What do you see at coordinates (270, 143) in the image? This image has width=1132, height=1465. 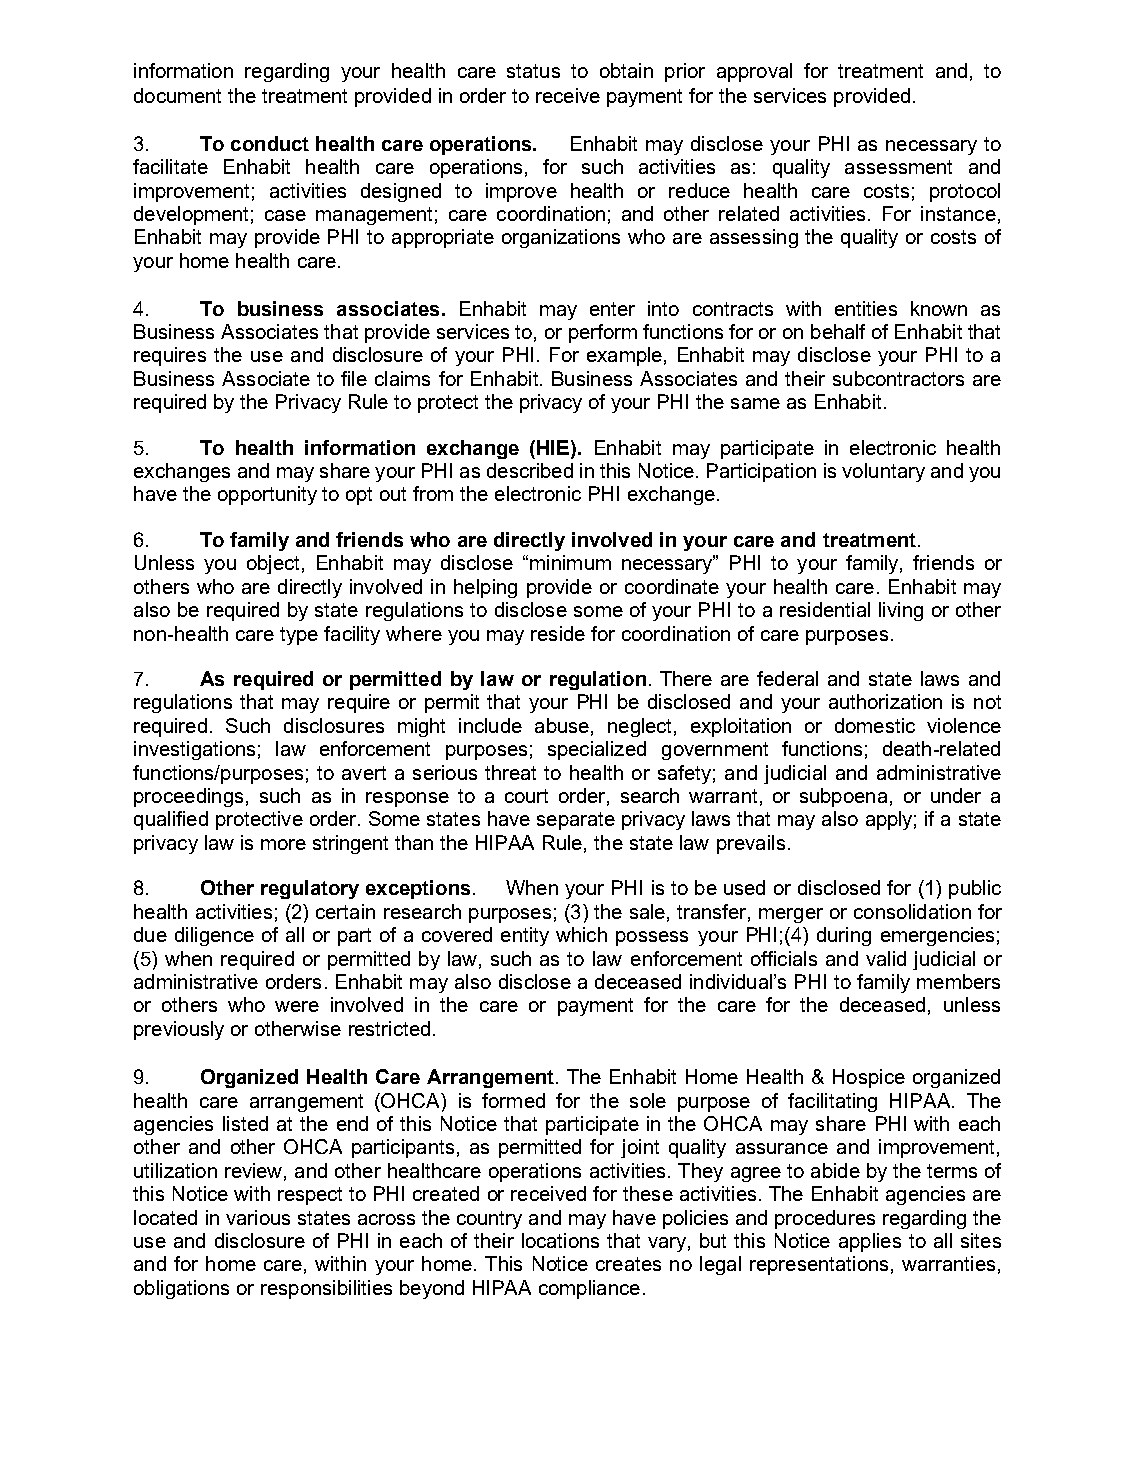 I see `conduct` at bounding box center [270, 143].
